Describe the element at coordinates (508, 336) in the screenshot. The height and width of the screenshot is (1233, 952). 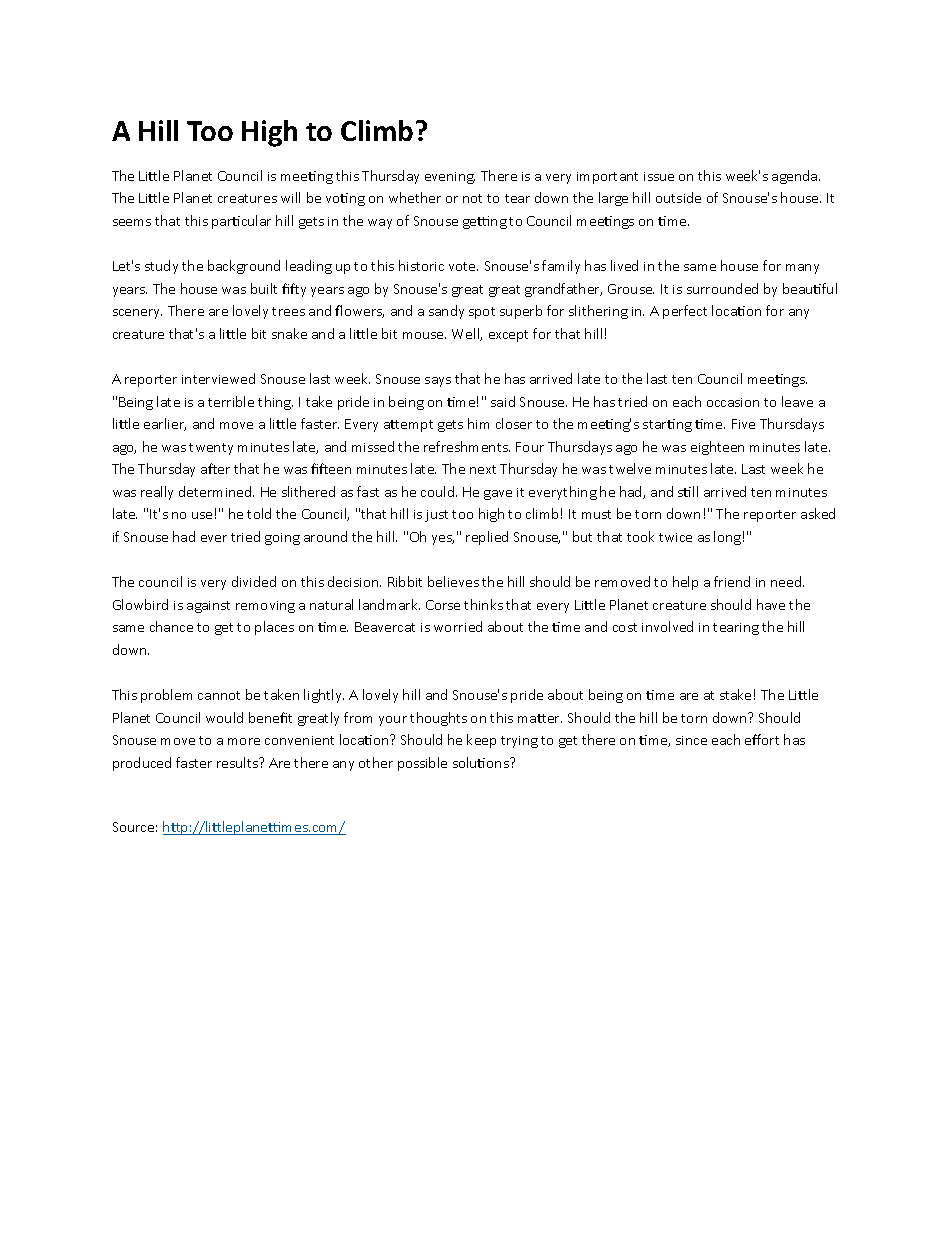
I see `except` at that location.
